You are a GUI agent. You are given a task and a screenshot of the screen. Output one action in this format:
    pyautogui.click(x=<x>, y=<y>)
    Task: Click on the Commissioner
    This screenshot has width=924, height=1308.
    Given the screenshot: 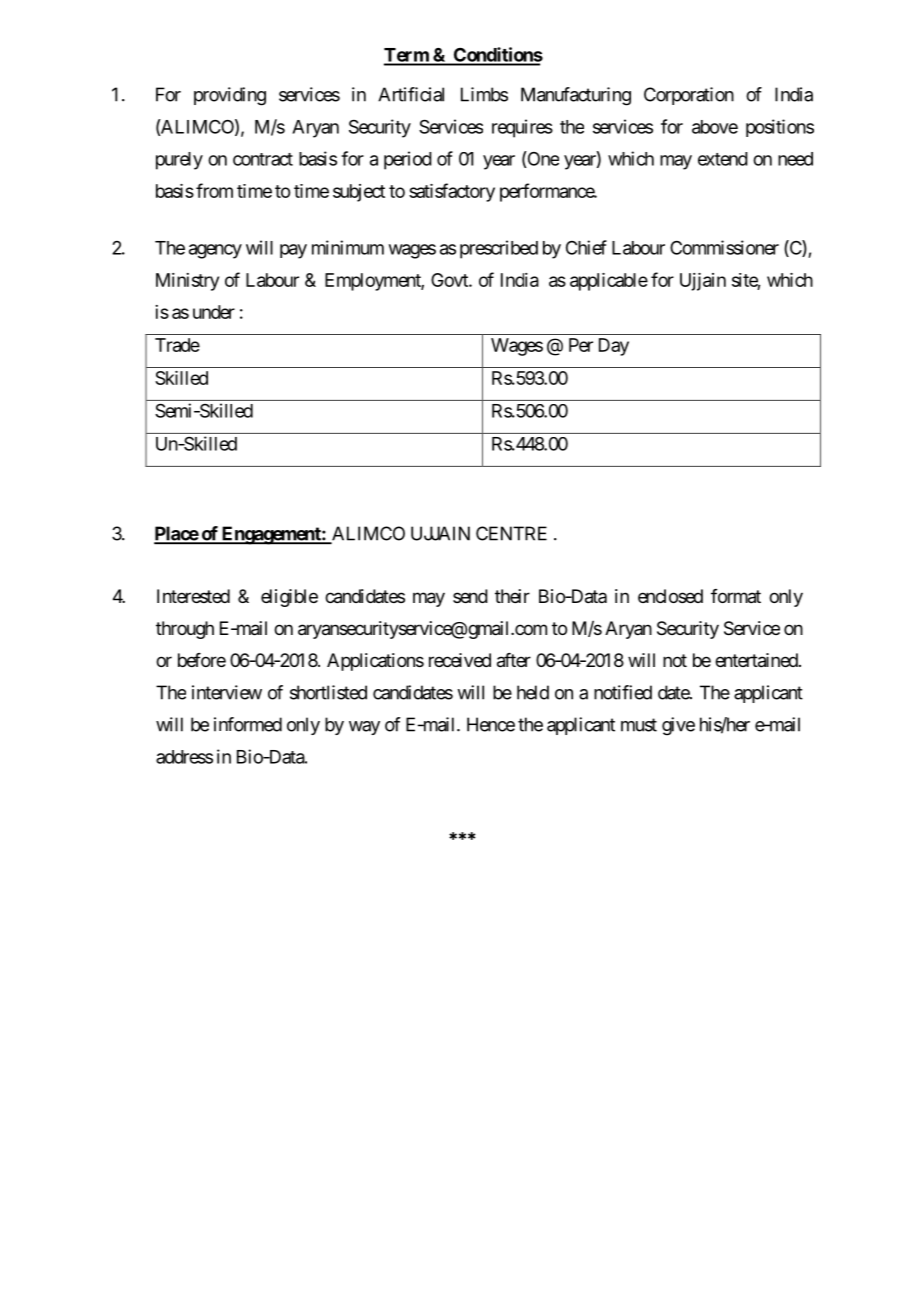 What is the action you would take?
    pyautogui.click(x=724, y=247)
